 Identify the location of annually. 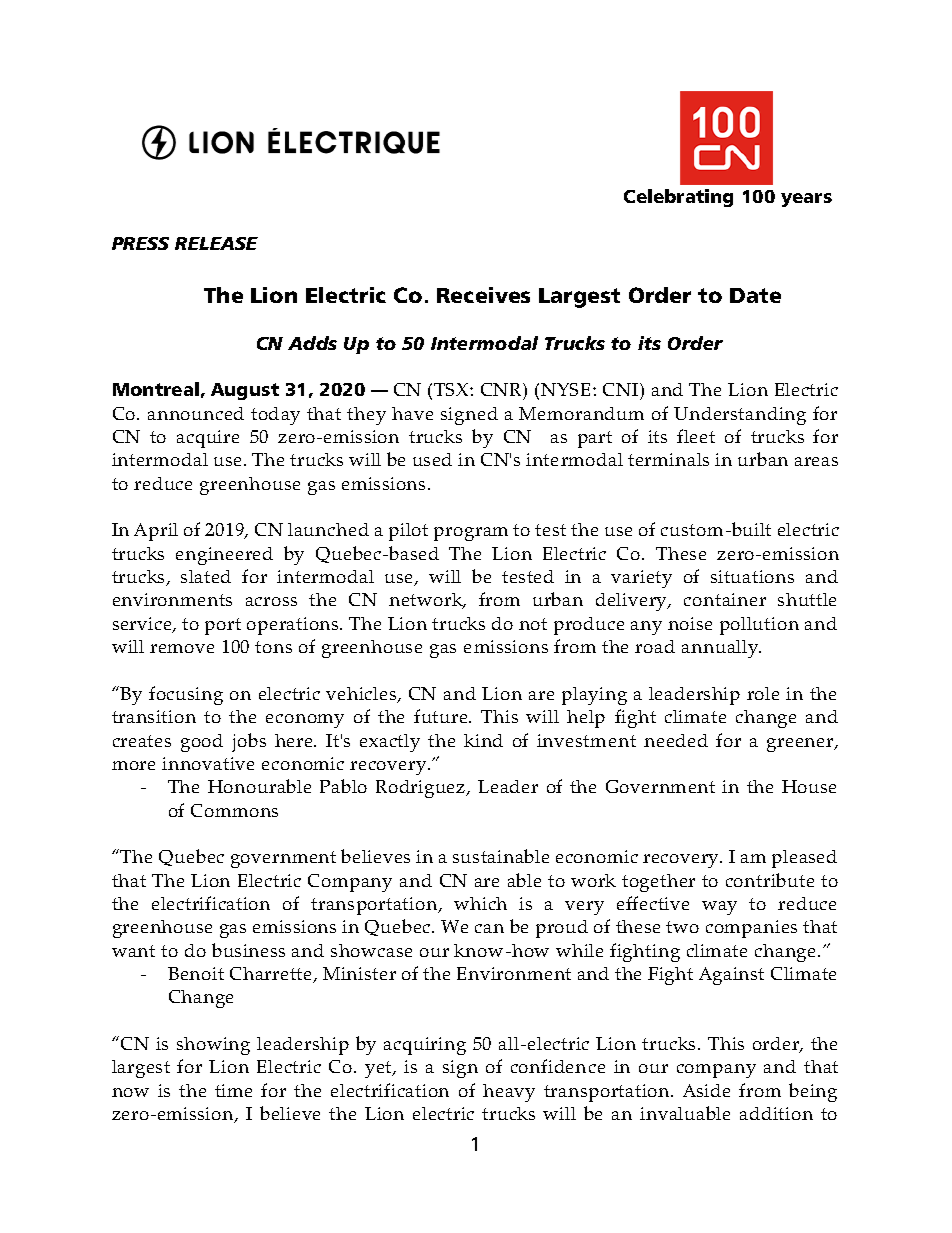
(721, 649).
